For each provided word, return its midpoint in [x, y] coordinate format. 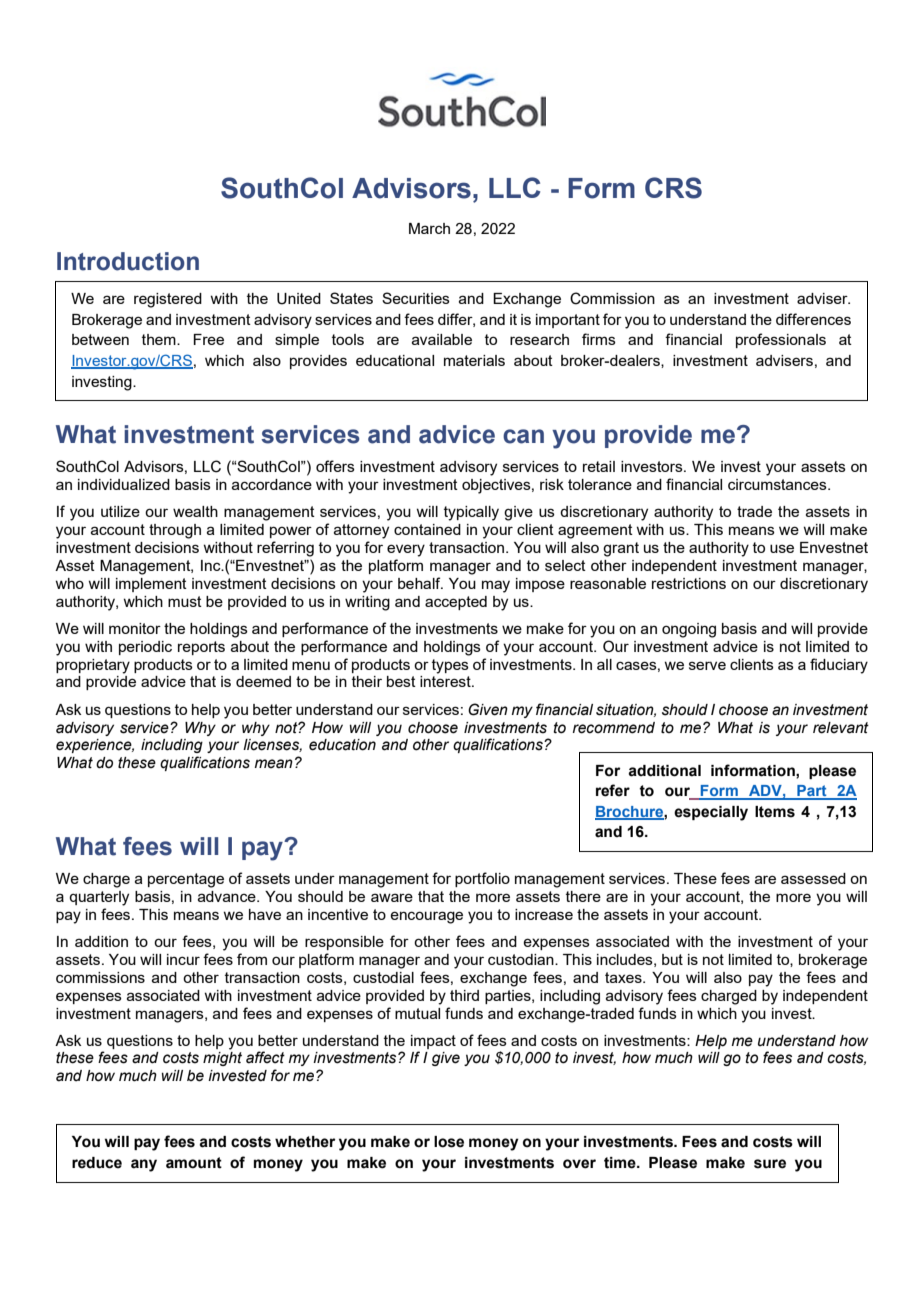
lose [449, 1142]
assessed [813, 878]
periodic [145, 648]
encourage [426, 917]
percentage [186, 880]
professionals [781, 340]
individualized [124, 484]
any [144, 1165]
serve [707, 665]
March [429, 228]
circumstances [778, 484]
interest [446, 681]
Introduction [128, 261]
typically [471, 513]
